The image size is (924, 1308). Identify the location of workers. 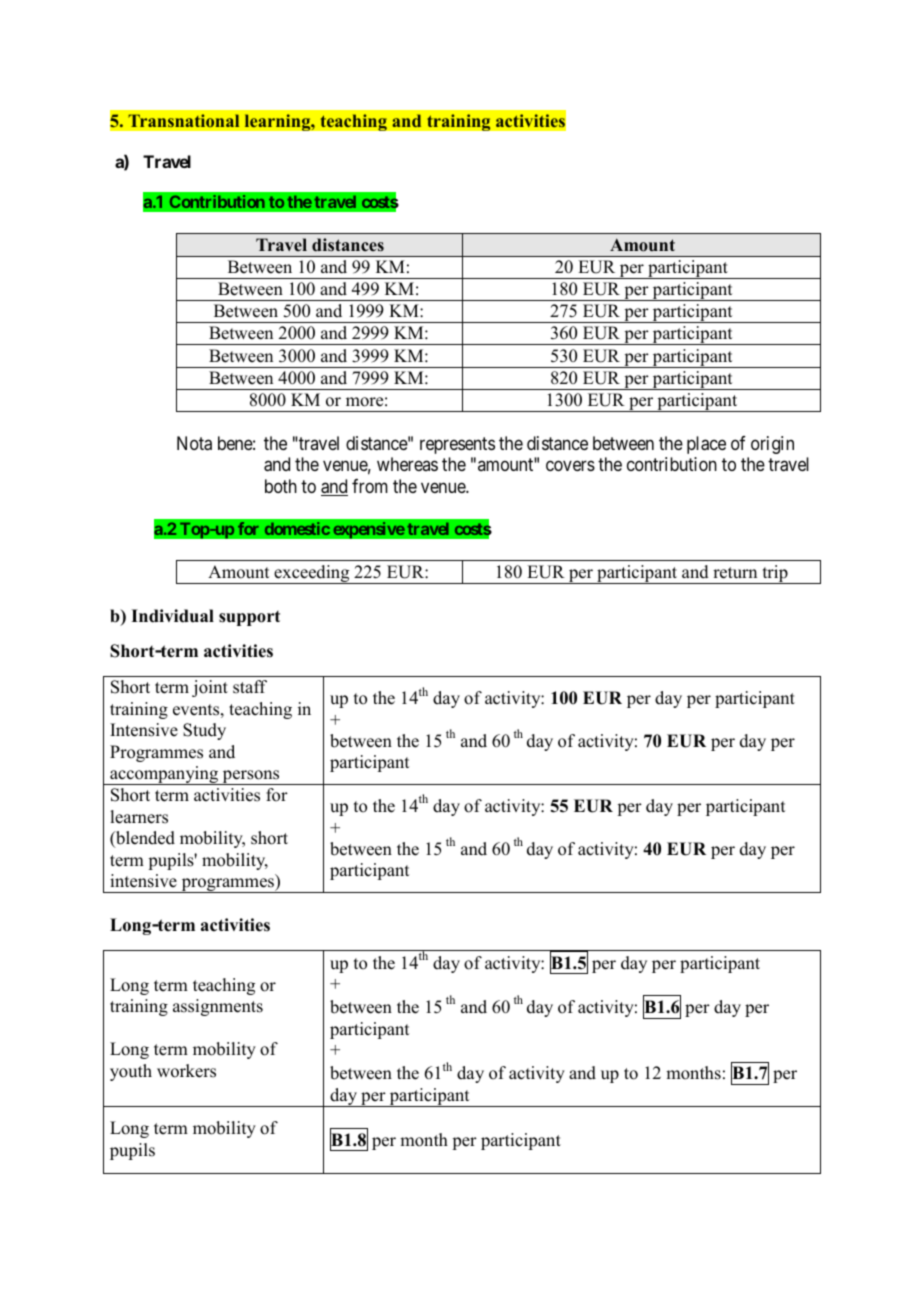
(186, 1071).
